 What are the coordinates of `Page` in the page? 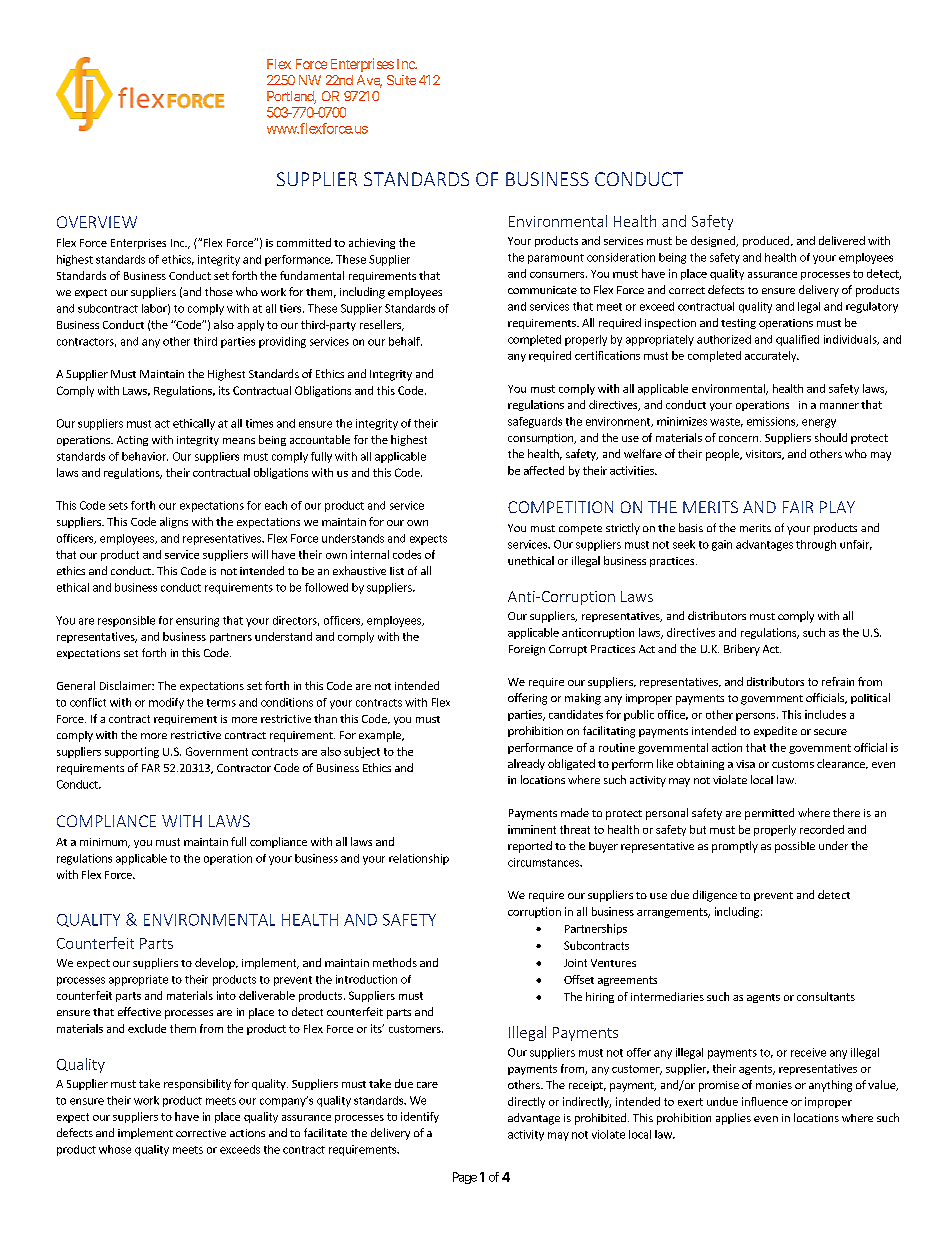 It's located at (465, 1178).
